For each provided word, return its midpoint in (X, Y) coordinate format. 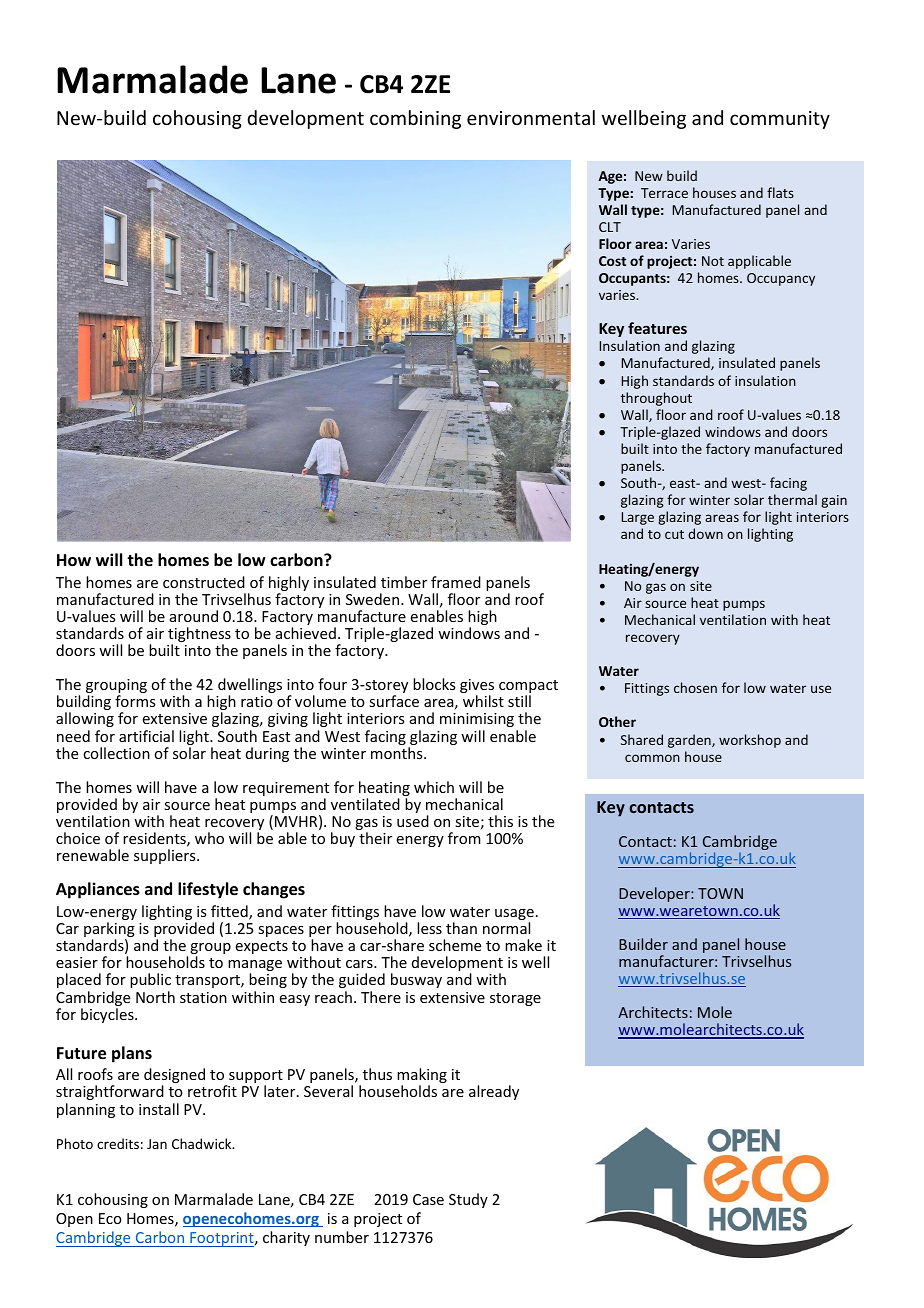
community (780, 120)
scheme (455, 945)
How (74, 560)
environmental (531, 117)
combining (415, 119)
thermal (792, 499)
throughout (656, 399)
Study (468, 1200)
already (494, 1092)
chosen (695, 687)
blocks (434, 684)
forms (135, 701)
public (150, 980)
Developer (655, 894)
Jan (157, 1144)
